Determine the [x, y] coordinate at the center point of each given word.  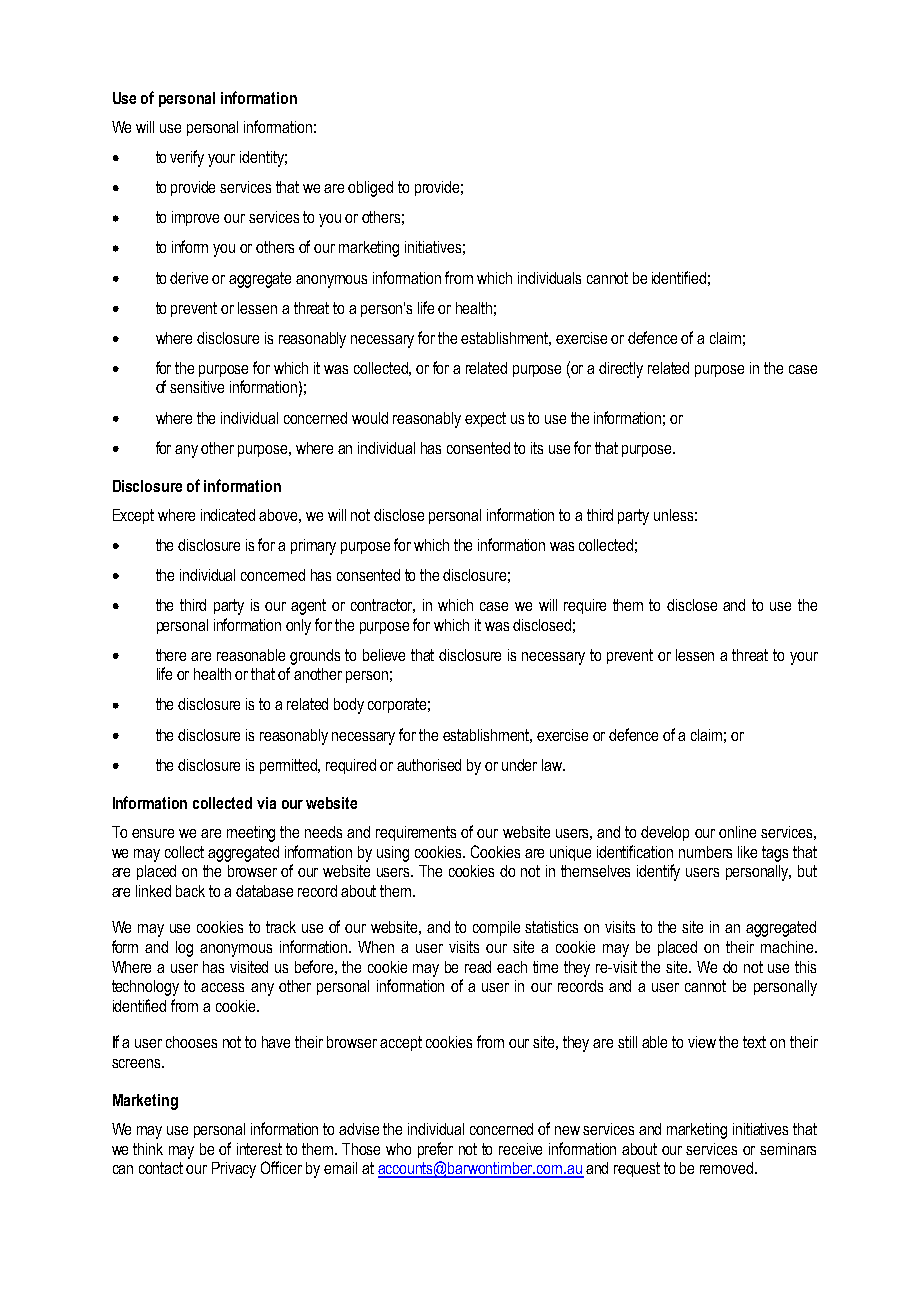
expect [485, 419]
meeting [251, 834]
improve [195, 218]
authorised [429, 765]
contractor [383, 606]
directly [621, 370]
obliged [370, 189]
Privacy [234, 1170]
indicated [228, 515]
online [737, 832]
